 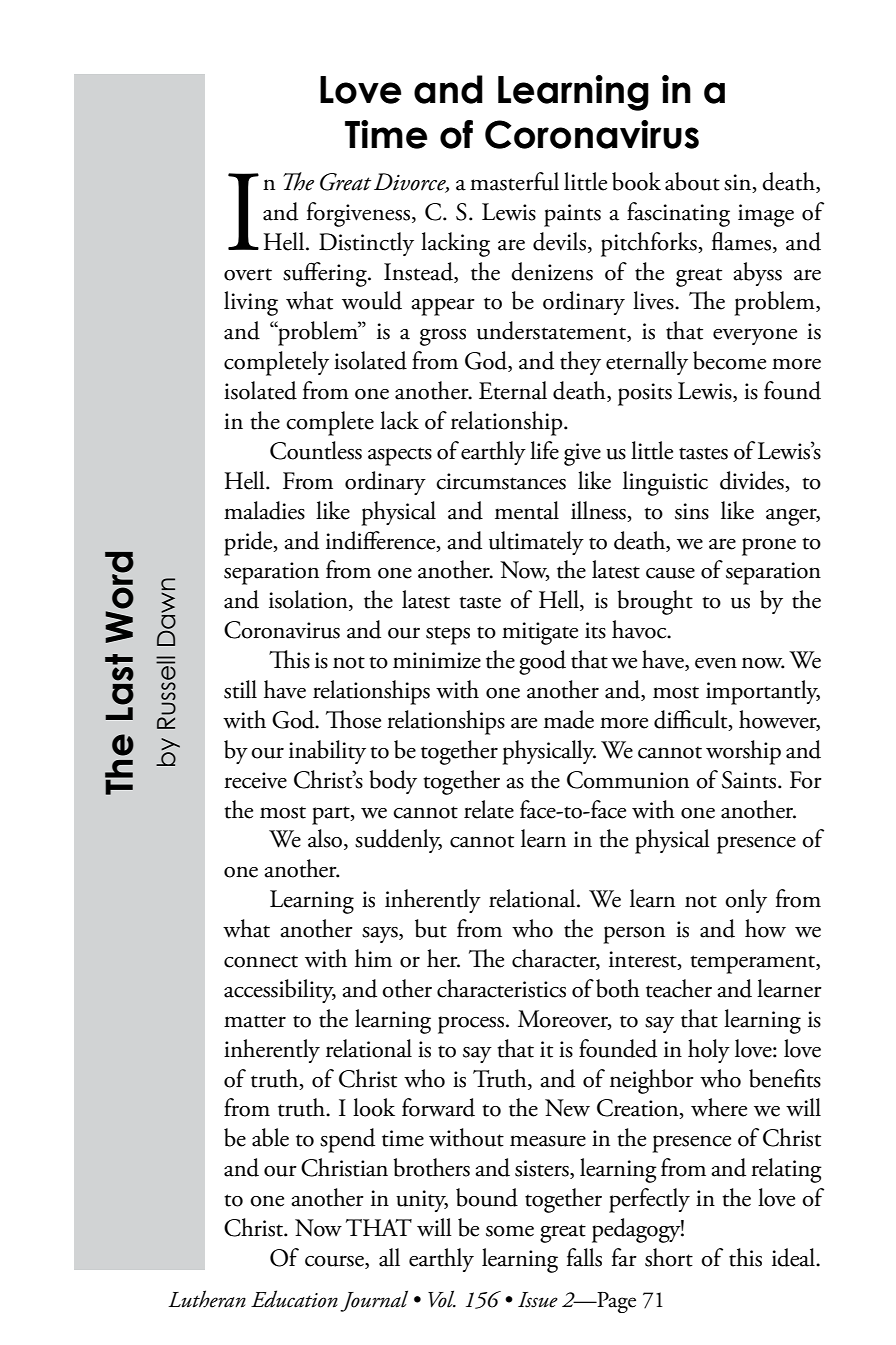 I want to click on only, so click(x=746, y=901).
